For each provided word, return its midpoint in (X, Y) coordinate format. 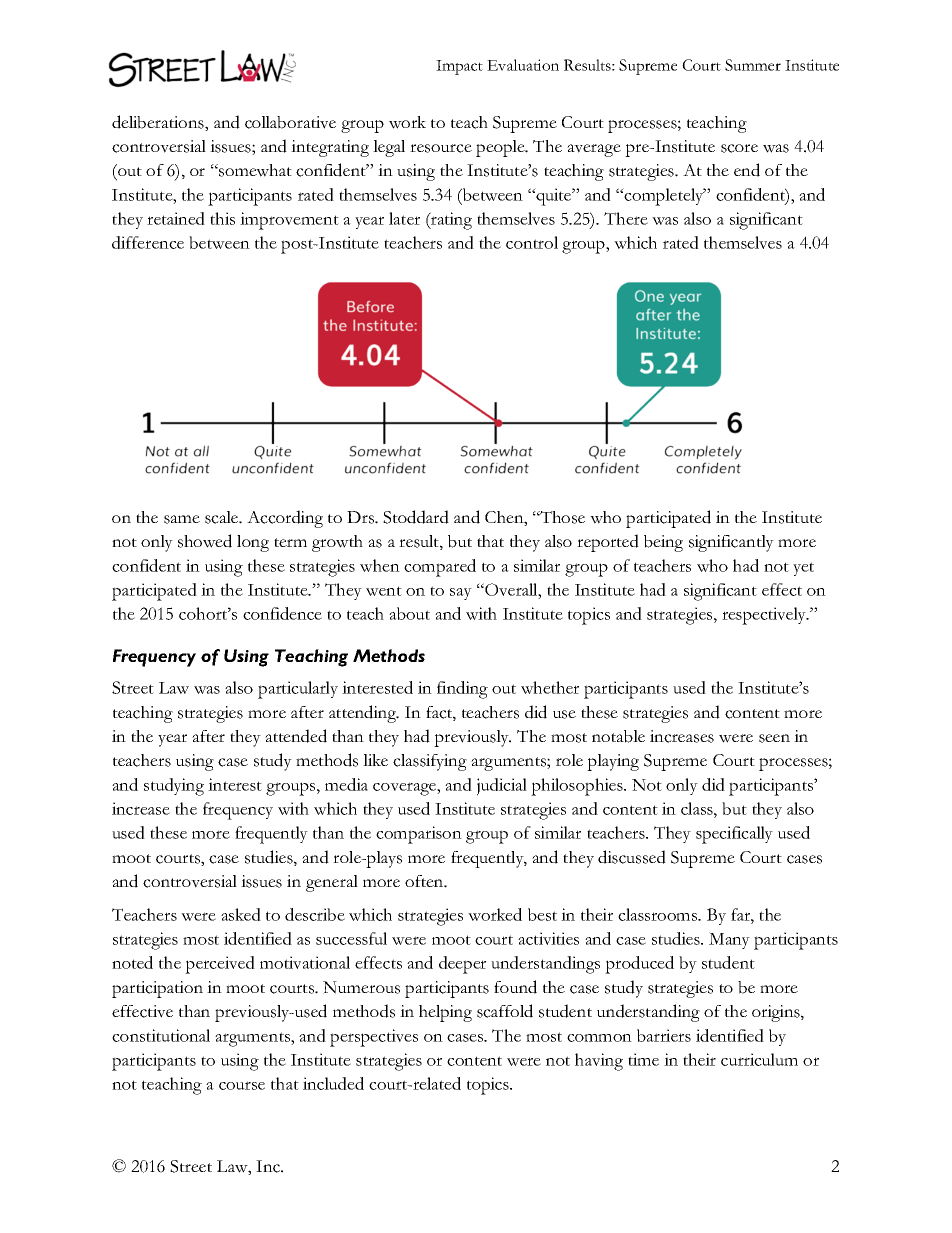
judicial (502, 787)
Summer (753, 65)
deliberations (159, 123)
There (626, 218)
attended (296, 736)
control (532, 242)
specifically (734, 835)
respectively (765, 616)
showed (205, 541)
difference (148, 242)
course (242, 1085)
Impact (459, 67)
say (461, 594)
